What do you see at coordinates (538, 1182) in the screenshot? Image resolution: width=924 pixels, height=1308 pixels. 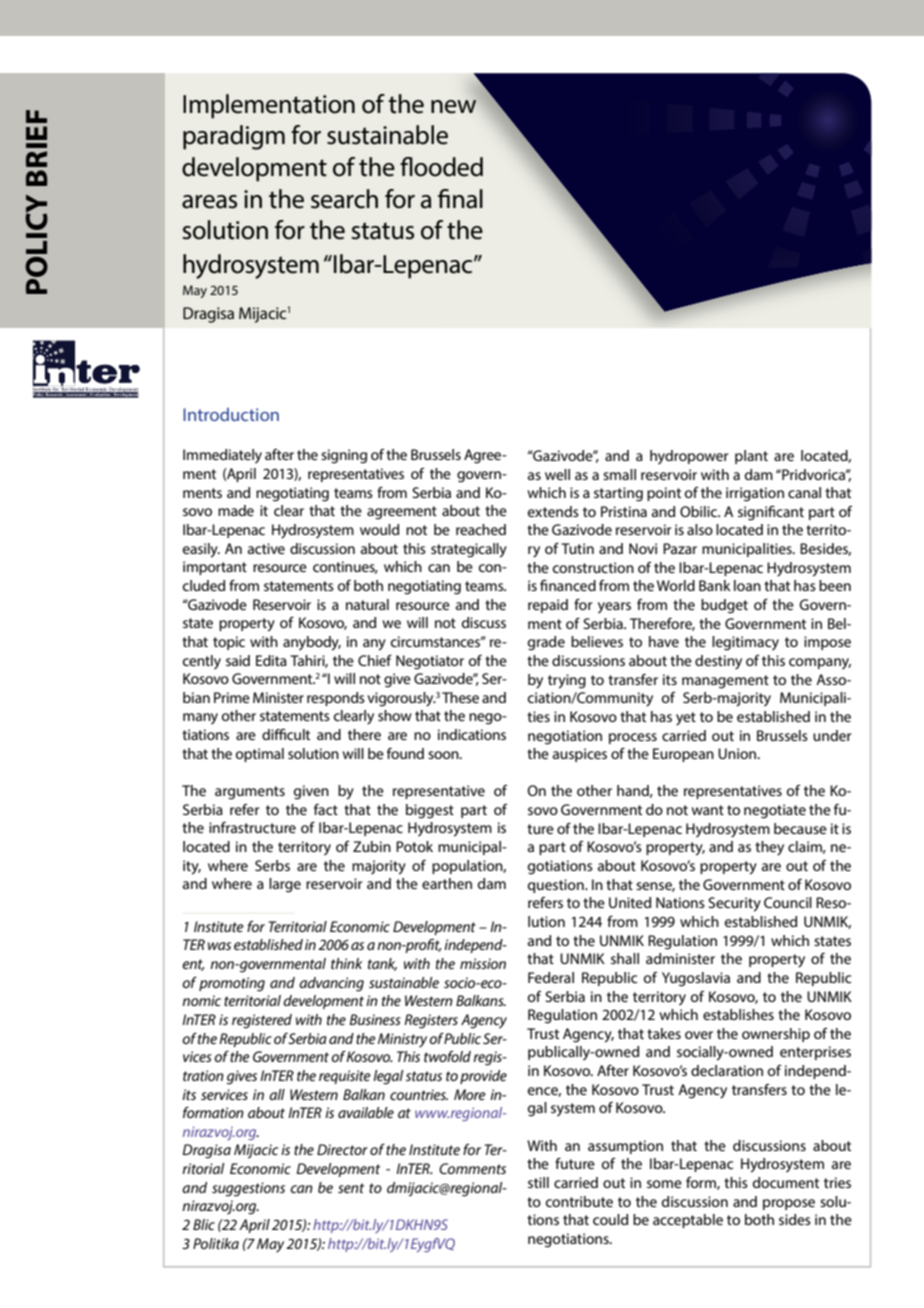 I see `still` at bounding box center [538, 1182].
